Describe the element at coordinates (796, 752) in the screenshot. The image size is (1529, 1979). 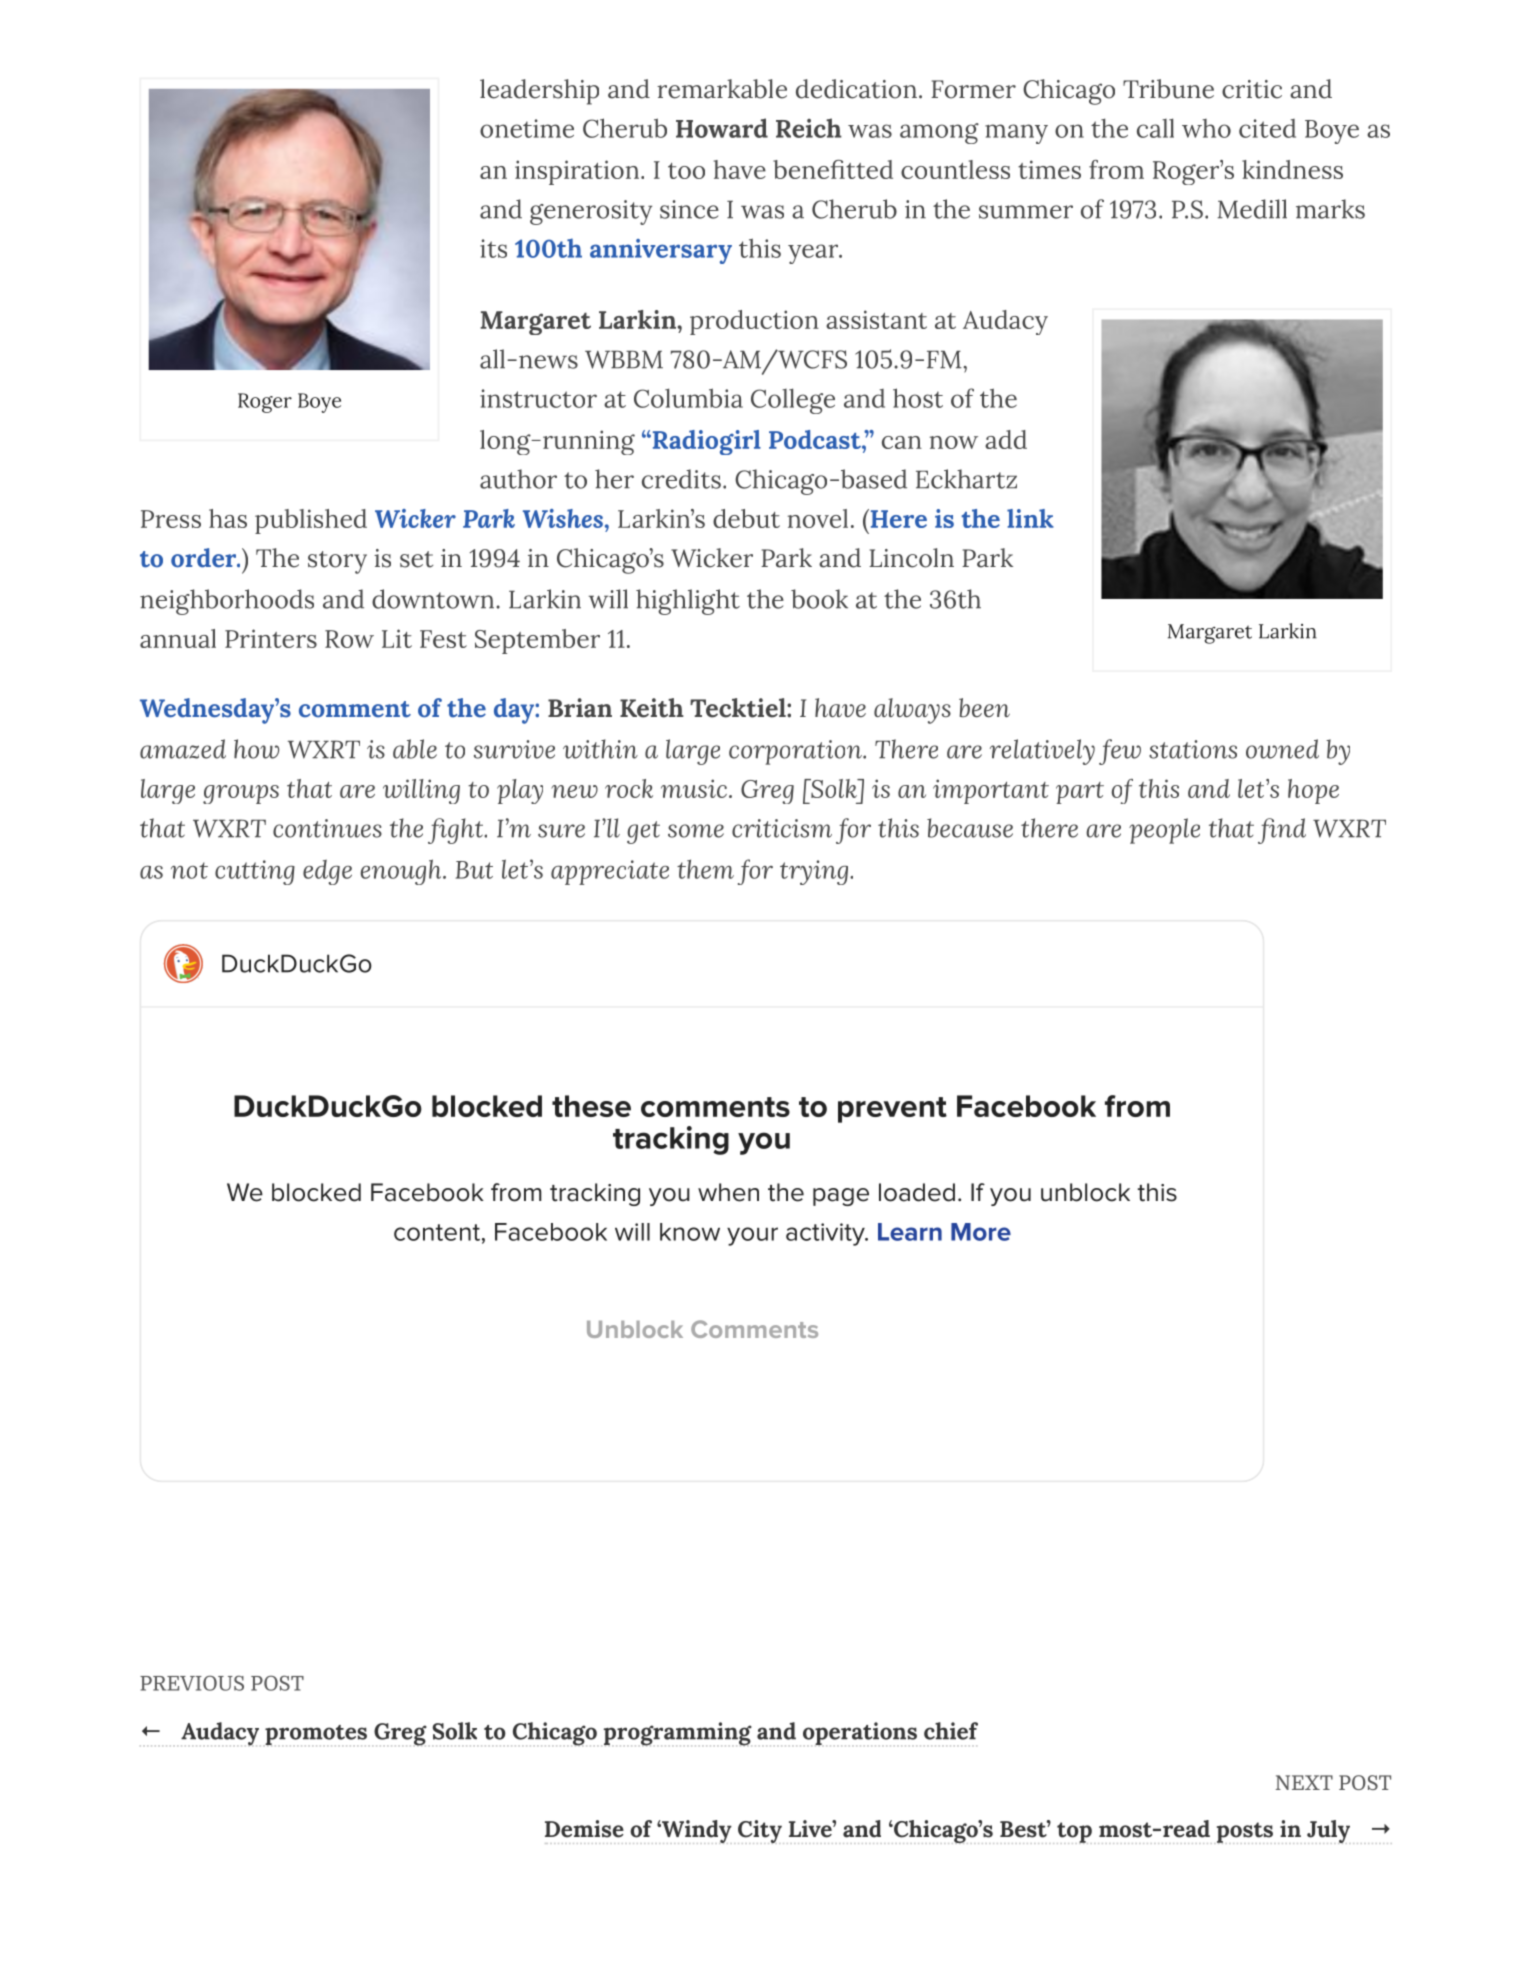
I see `corporation` at that location.
